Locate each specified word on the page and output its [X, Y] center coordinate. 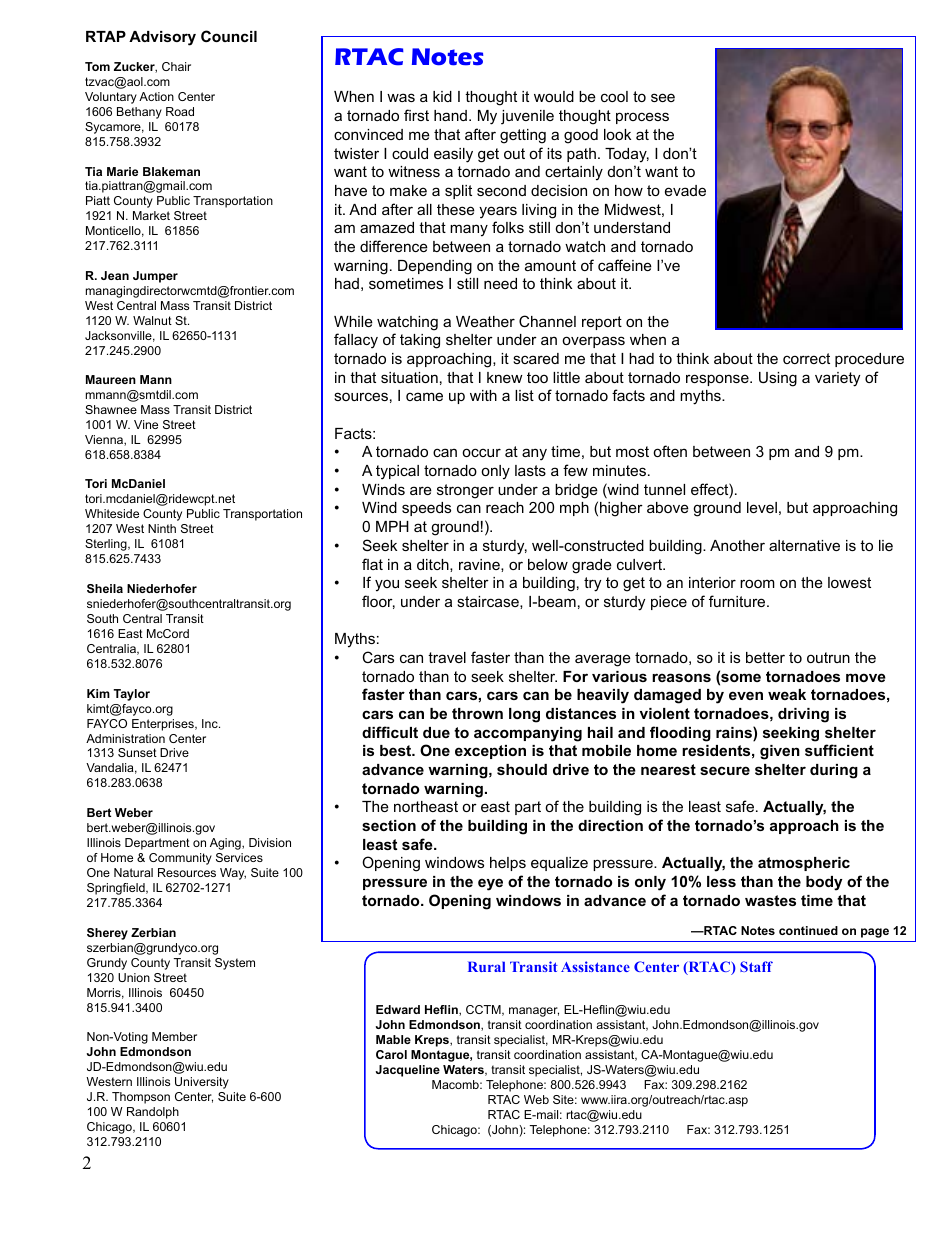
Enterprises [164, 725]
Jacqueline [408, 1071]
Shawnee [111, 409]
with [483, 395]
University [202, 1083]
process [642, 118]
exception [490, 752]
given [780, 752]
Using [778, 379]
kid [442, 96]
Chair [176, 66]
